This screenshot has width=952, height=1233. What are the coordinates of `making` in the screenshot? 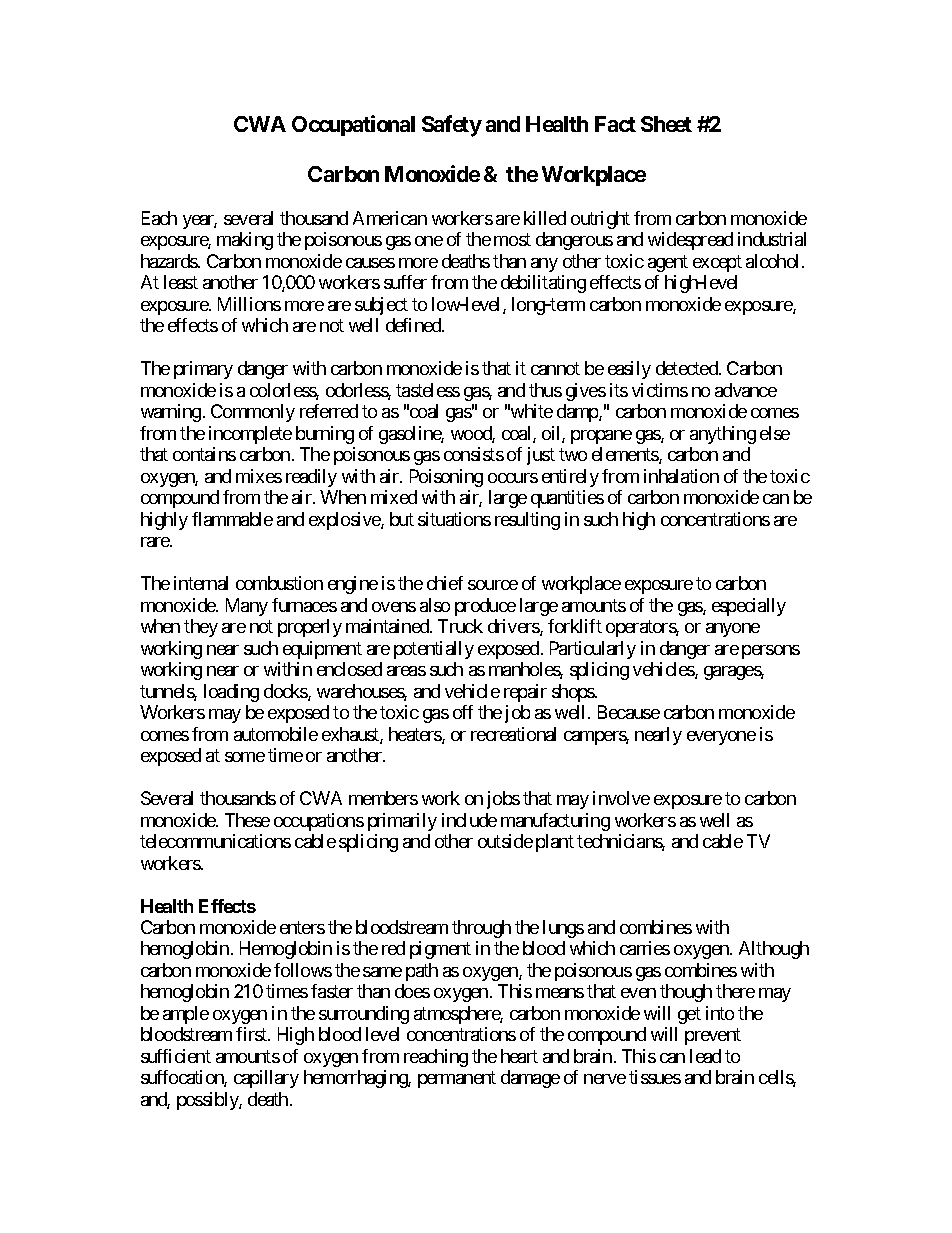 It's located at (245, 241).
